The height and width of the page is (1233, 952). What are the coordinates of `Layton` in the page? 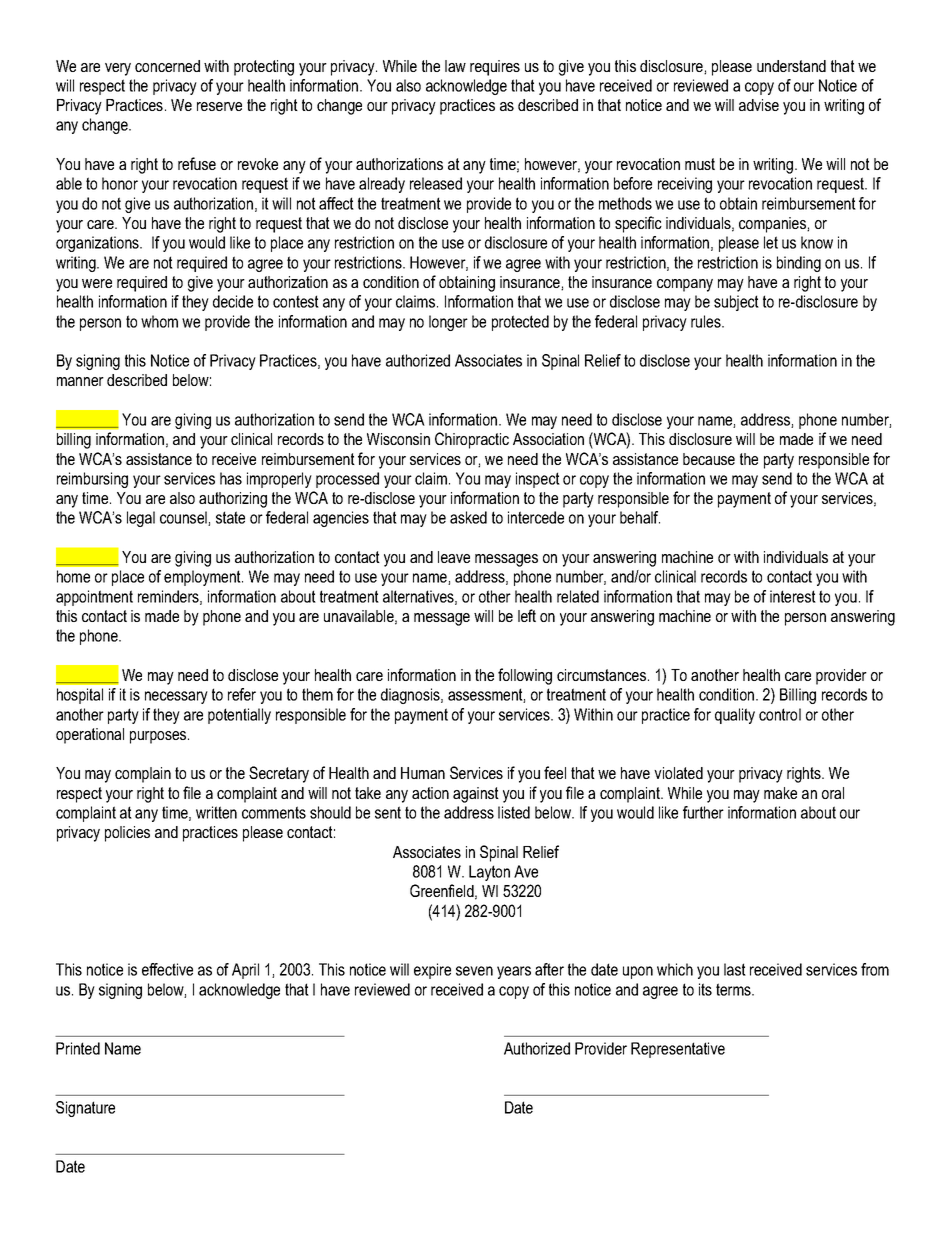 It's located at (489, 873).
